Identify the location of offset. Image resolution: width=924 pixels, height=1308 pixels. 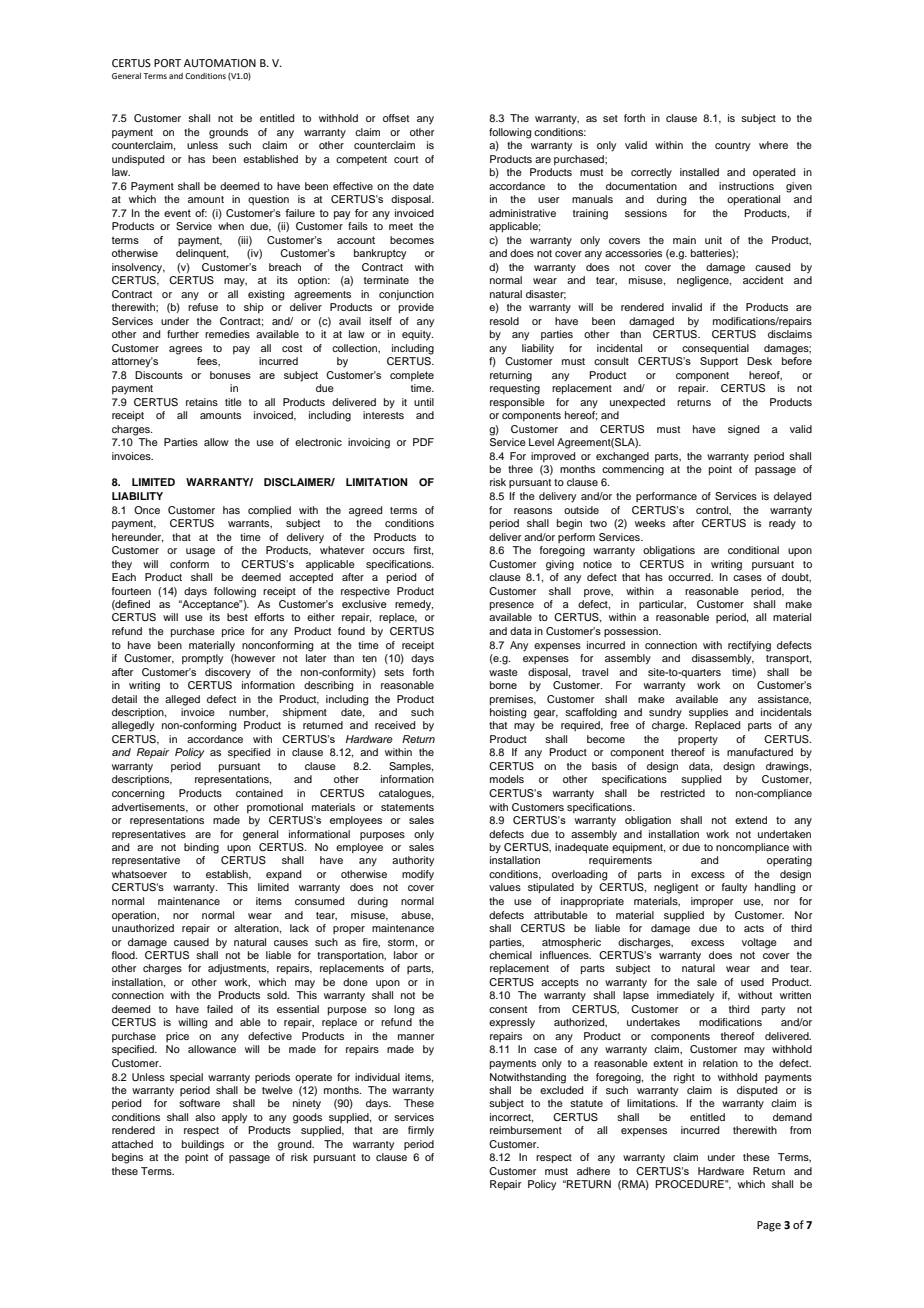
(396, 118).
